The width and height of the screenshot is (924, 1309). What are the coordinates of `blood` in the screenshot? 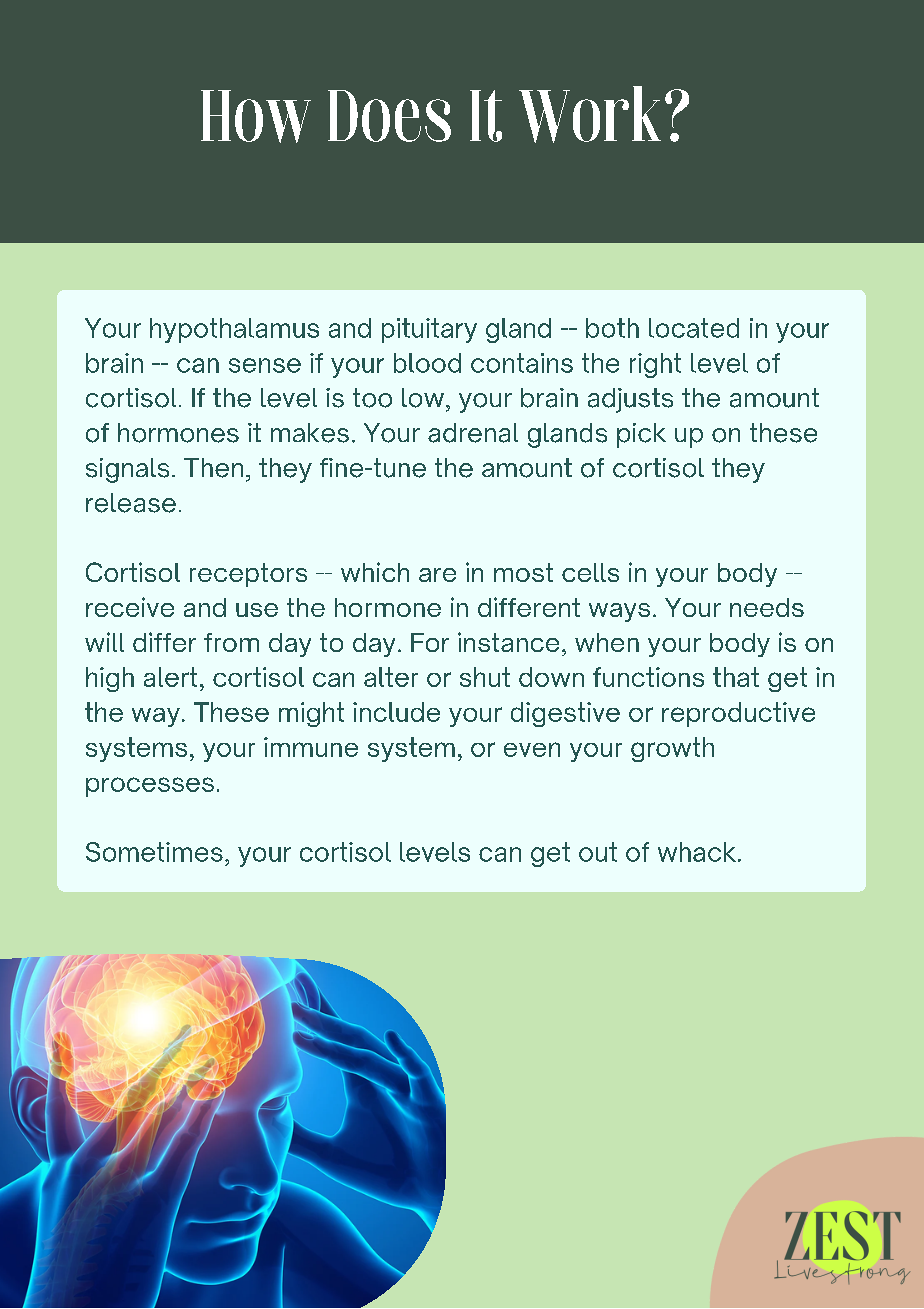 It's located at (427, 363).
